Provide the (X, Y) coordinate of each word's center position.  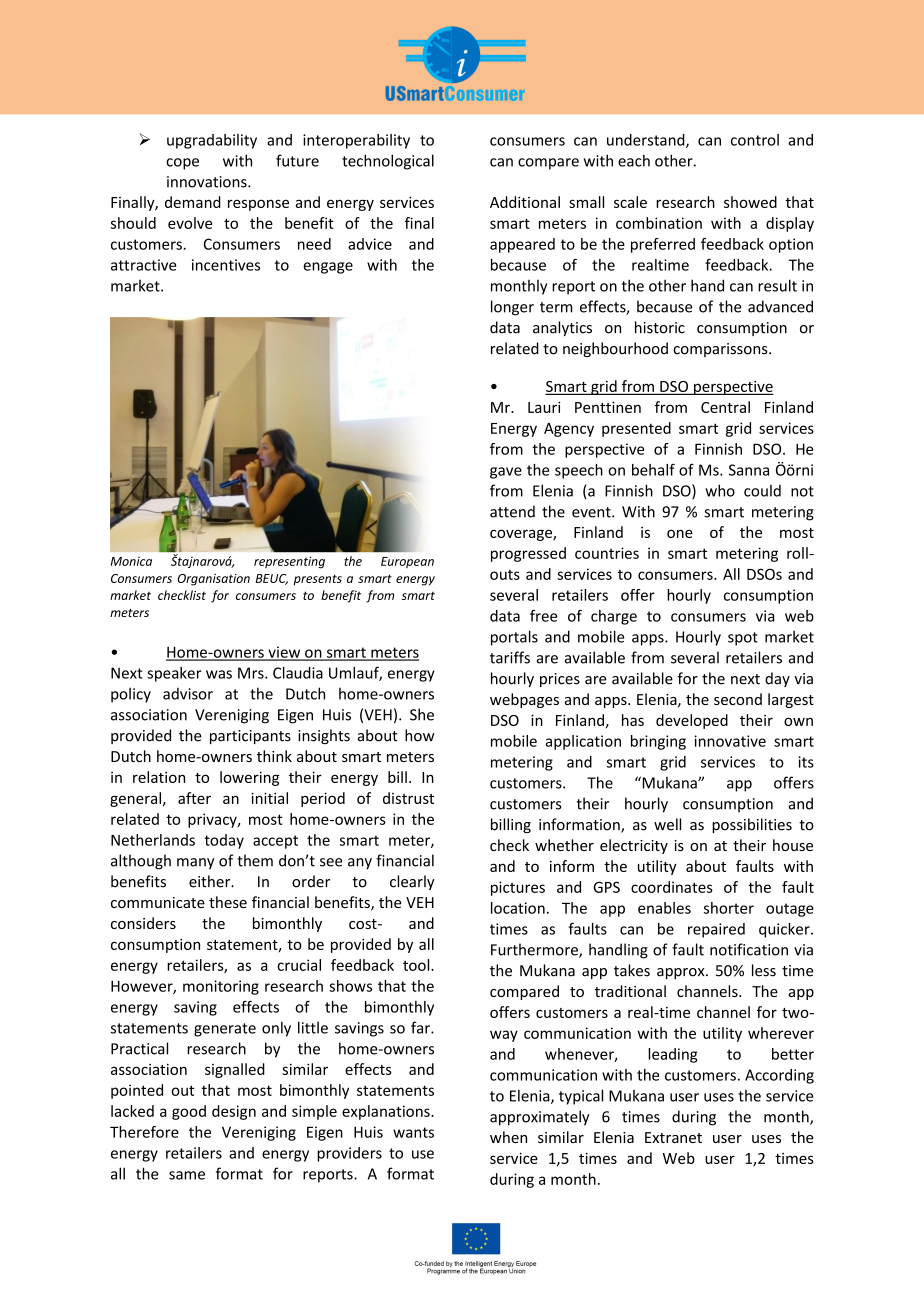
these (228, 902)
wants (413, 1132)
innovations (208, 182)
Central (725, 407)
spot (743, 639)
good (189, 1112)
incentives (226, 265)
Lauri (544, 407)
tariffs (510, 657)
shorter (729, 908)
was (219, 674)
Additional (525, 202)
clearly (412, 882)
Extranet (673, 1137)
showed (750, 202)
